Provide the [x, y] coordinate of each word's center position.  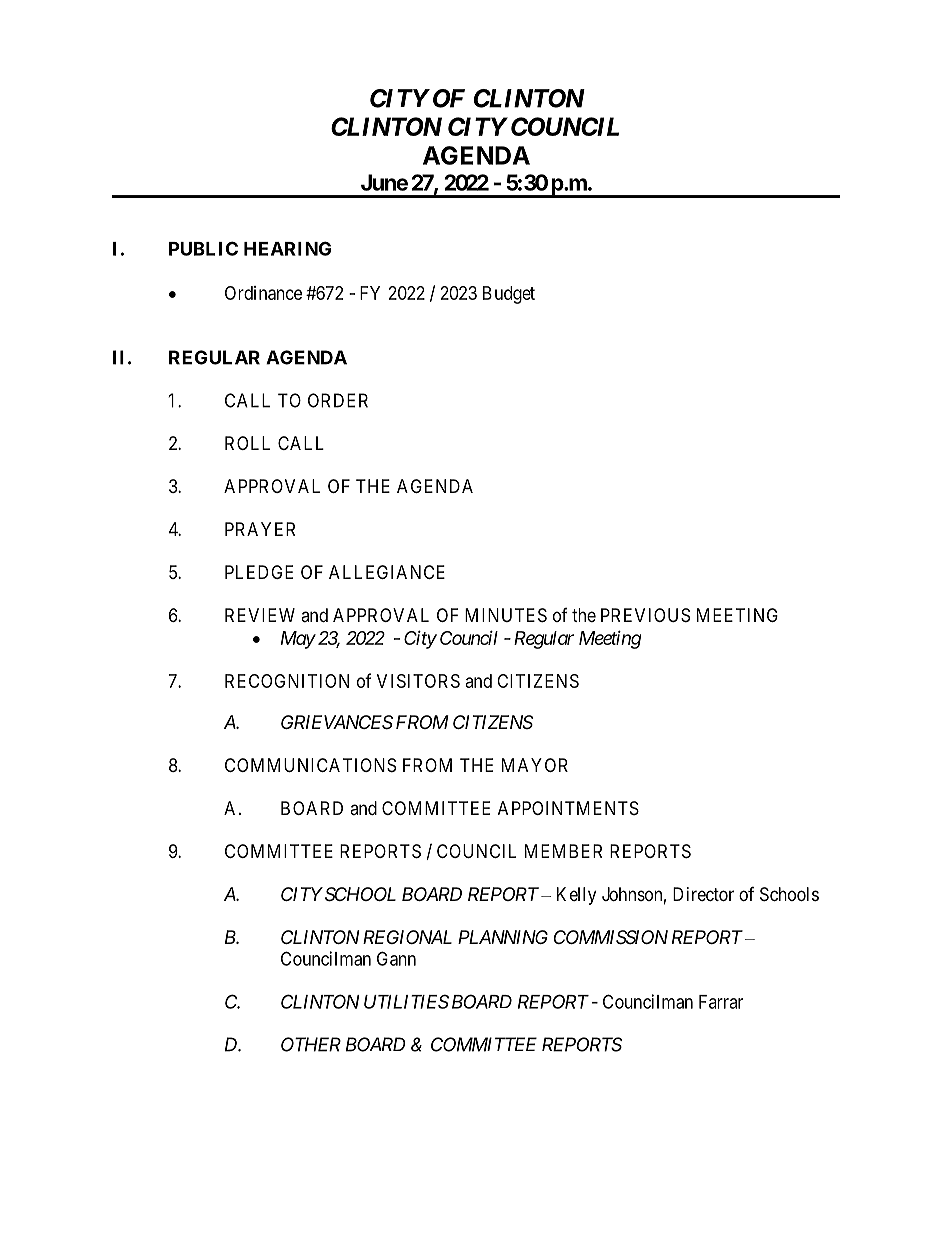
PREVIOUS [645, 615]
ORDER [338, 400]
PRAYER [260, 529]
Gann [396, 958]
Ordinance [263, 293]
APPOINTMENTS [568, 808]
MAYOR [535, 765]
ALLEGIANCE [387, 572]
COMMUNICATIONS [310, 765]
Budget [509, 295]
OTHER [311, 1044]
